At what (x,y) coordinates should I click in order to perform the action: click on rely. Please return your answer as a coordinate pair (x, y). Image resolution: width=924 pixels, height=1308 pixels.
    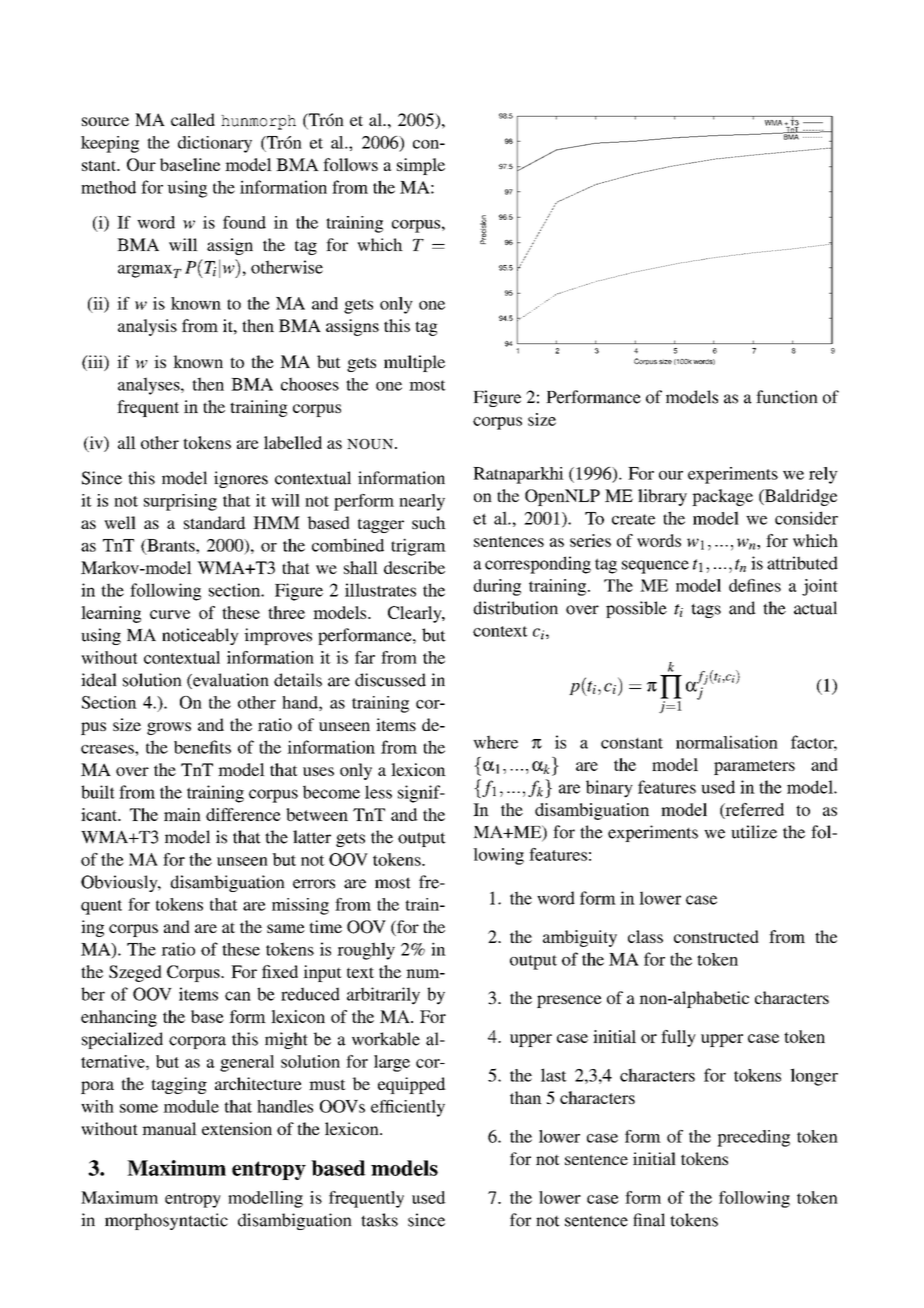
    Looking at the image, I should click on (823, 475).
